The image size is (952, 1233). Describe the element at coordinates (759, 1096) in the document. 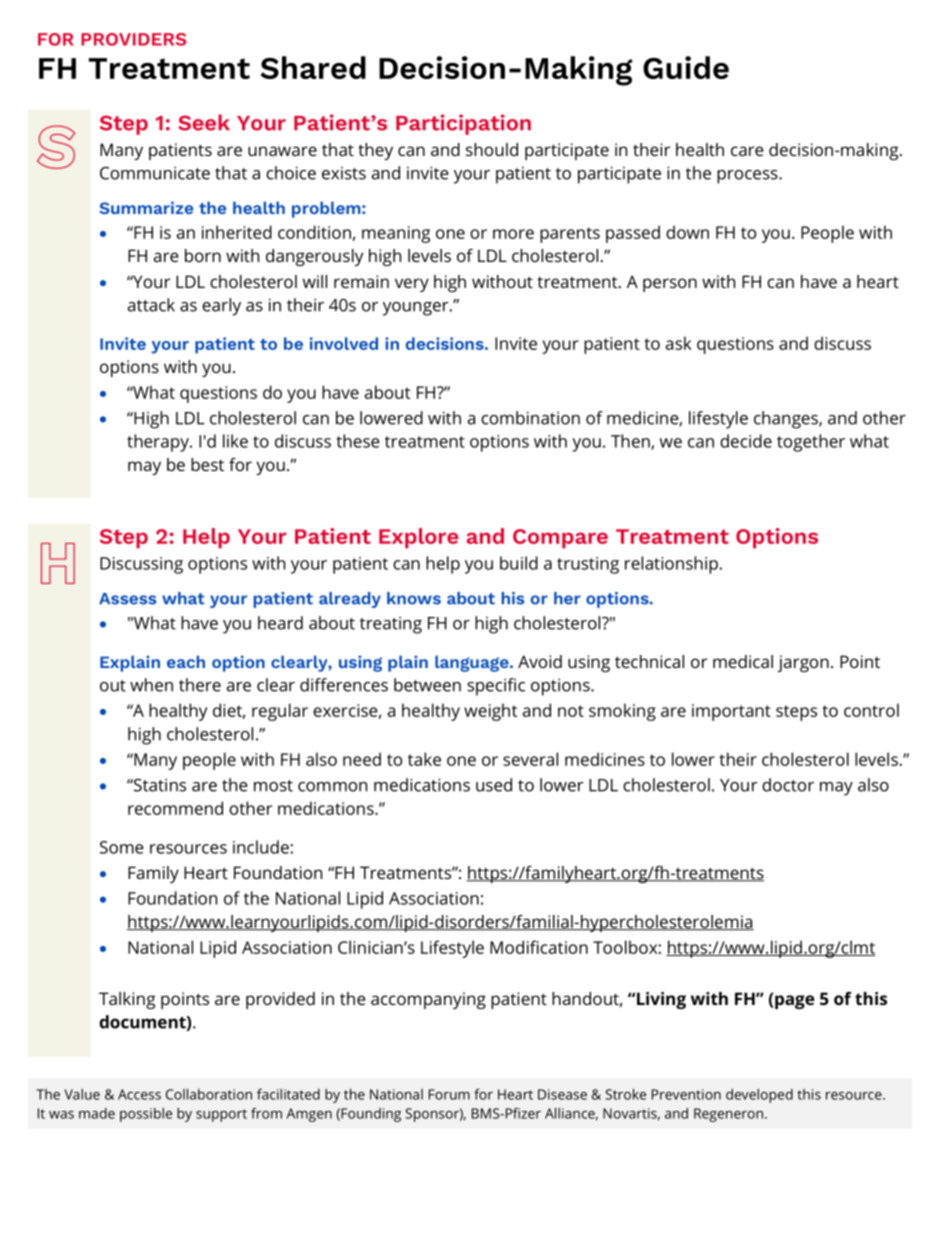

I see `developed` at that location.
